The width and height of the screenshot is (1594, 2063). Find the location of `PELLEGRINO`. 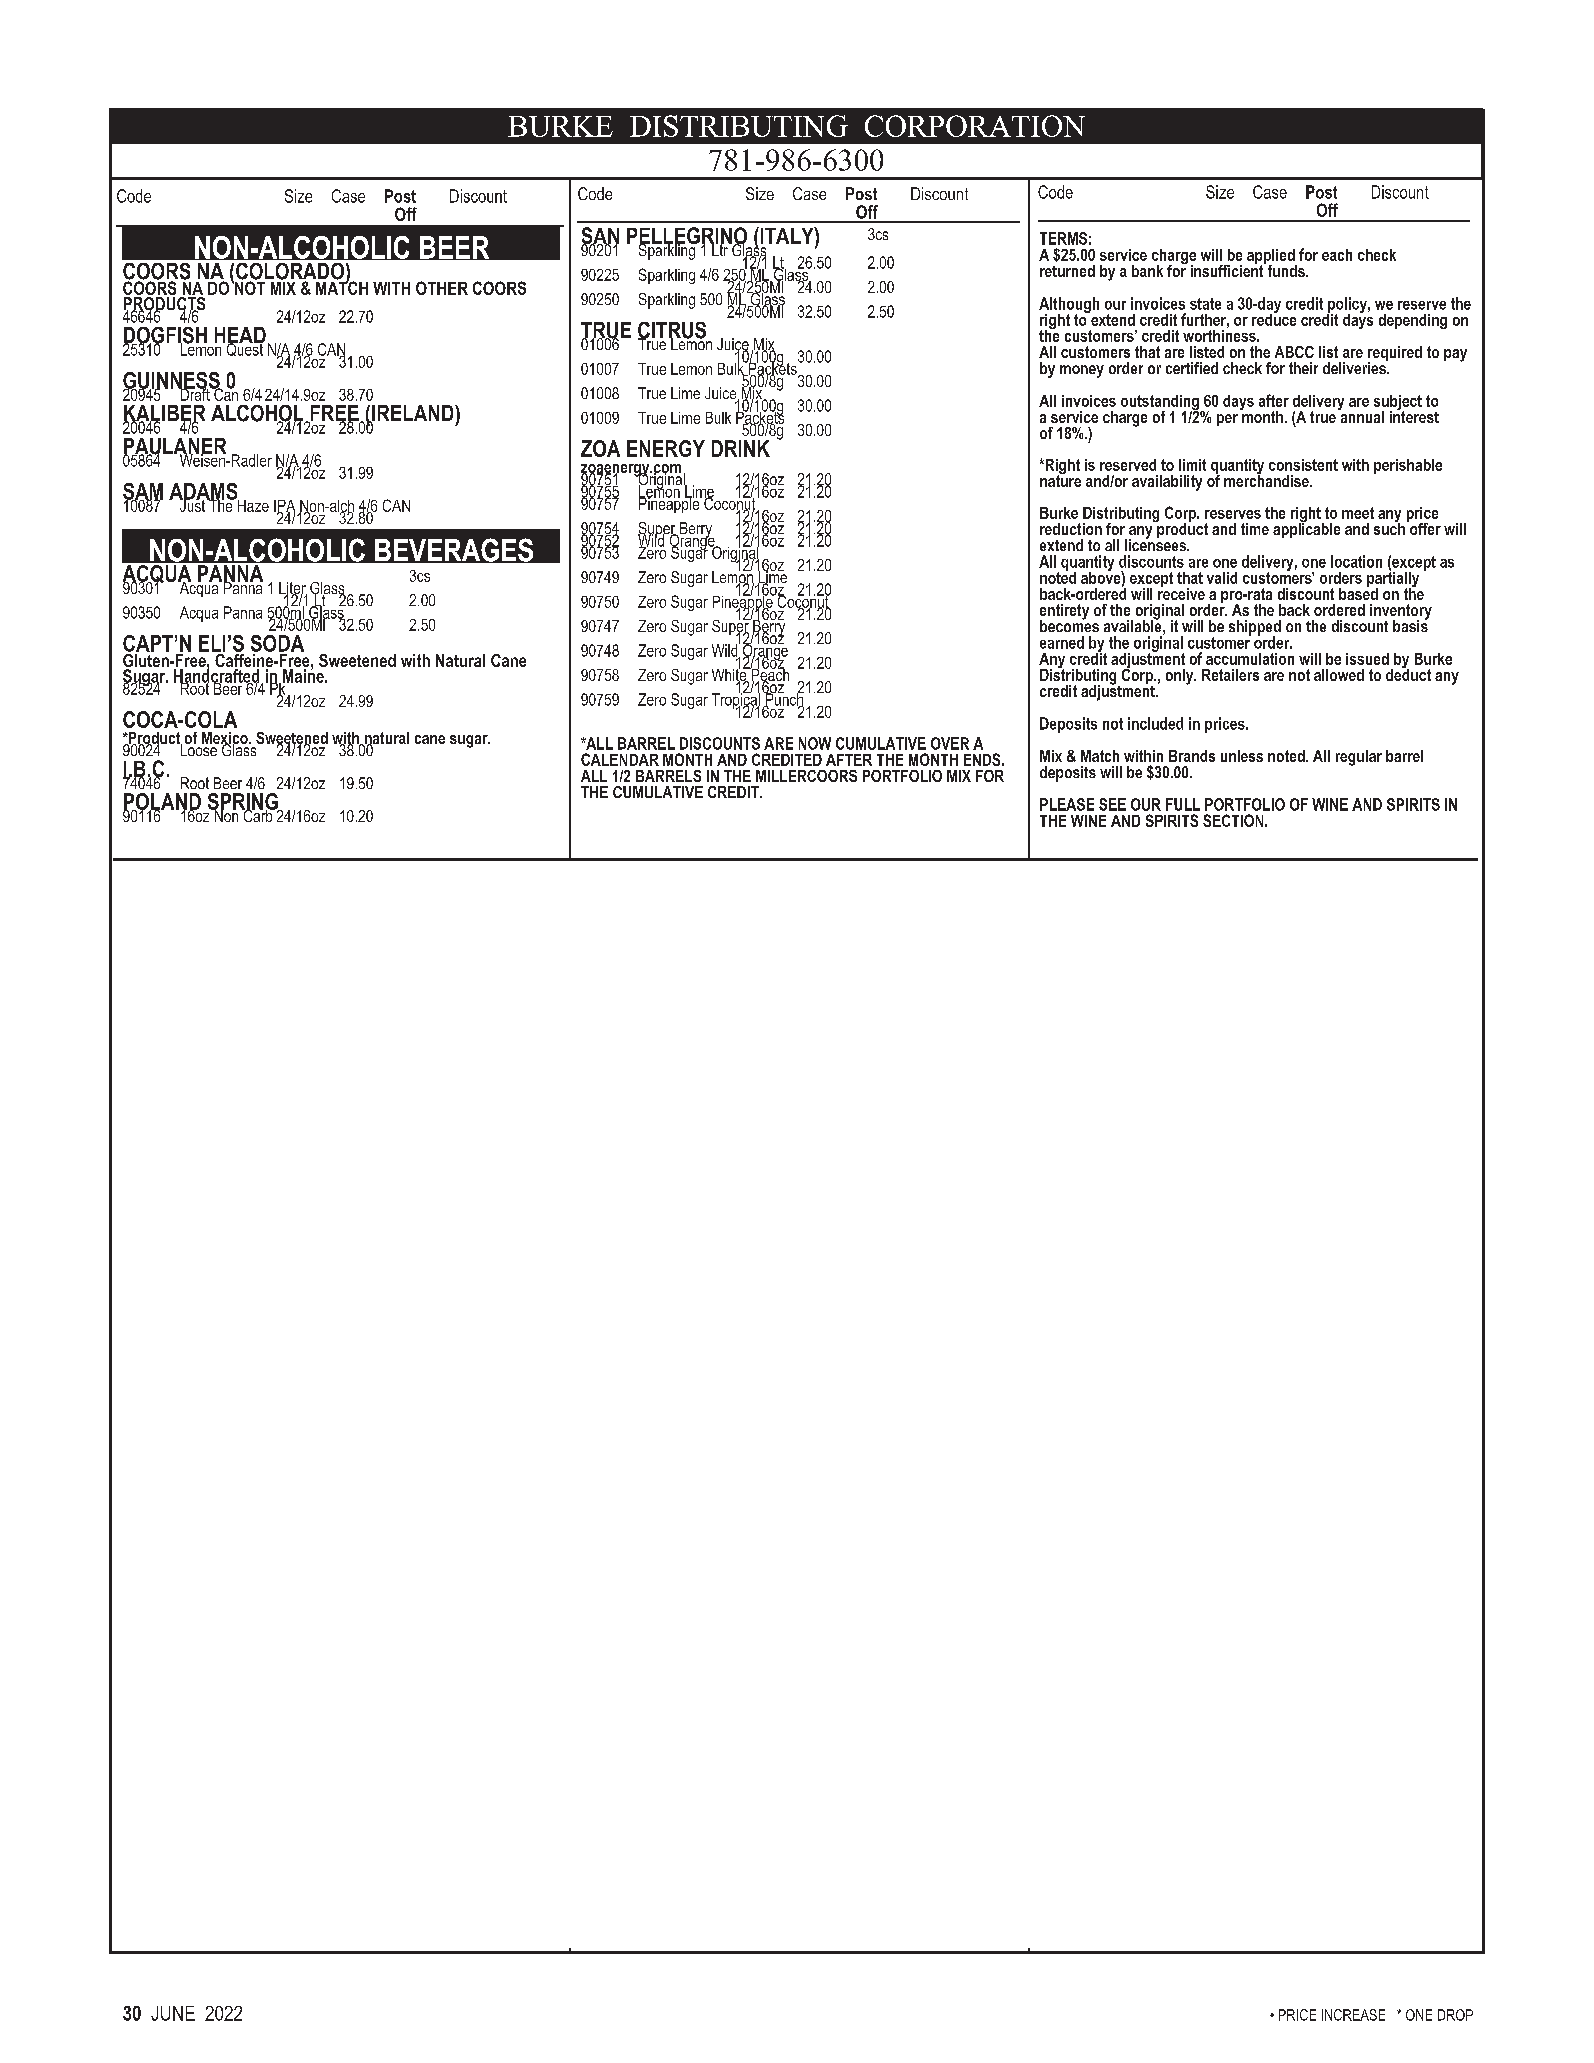

PELLEGRINO is located at coordinates (687, 237).
